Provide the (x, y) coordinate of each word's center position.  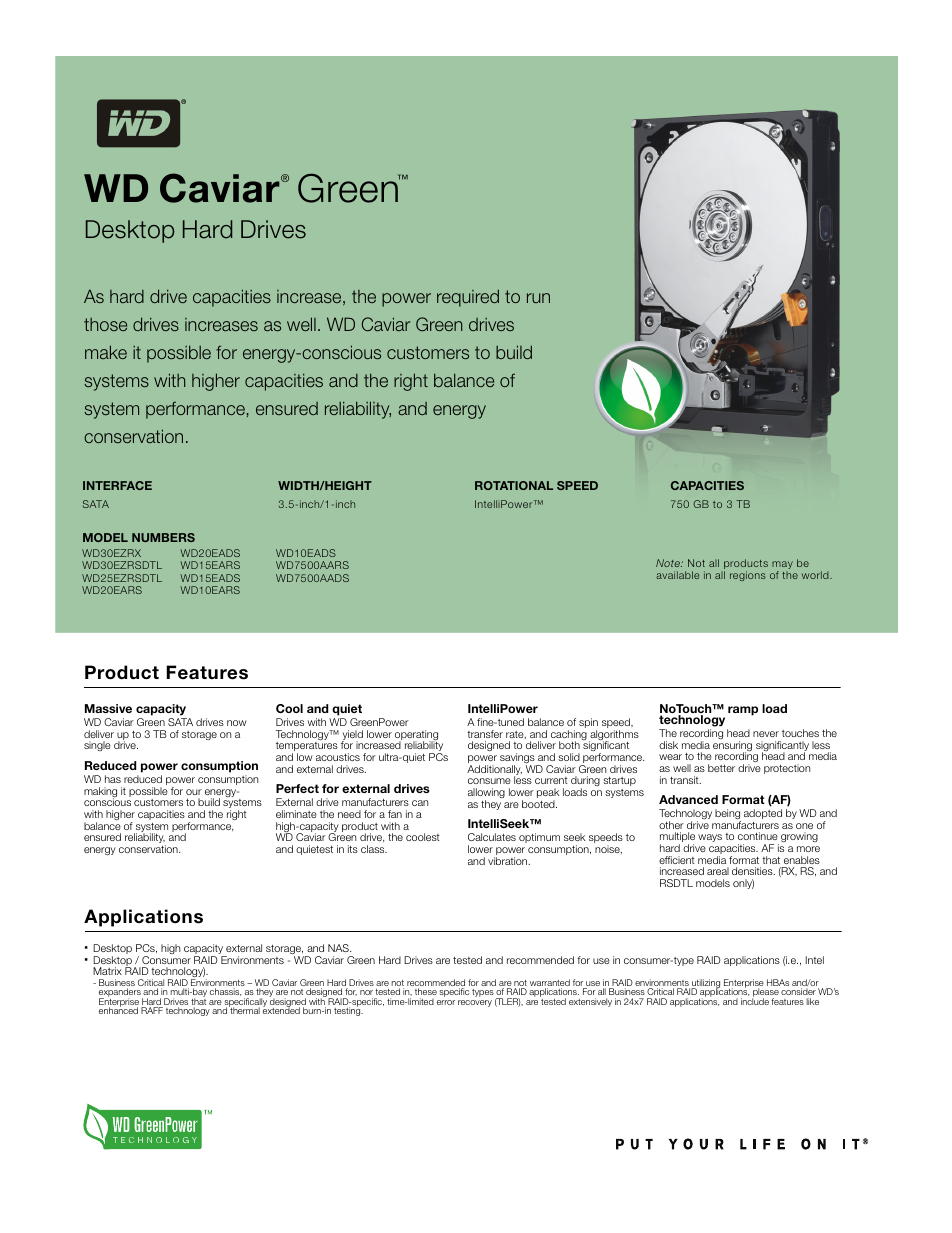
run (538, 298)
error (446, 1002)
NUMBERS (163, 537)
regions (748, 576)
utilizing (707, 985)
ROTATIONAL (514, 485)
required (468, 298)
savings (518, 759)
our (194, 792)
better (721, 768)
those (105, 324)
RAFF (152, 1010)
